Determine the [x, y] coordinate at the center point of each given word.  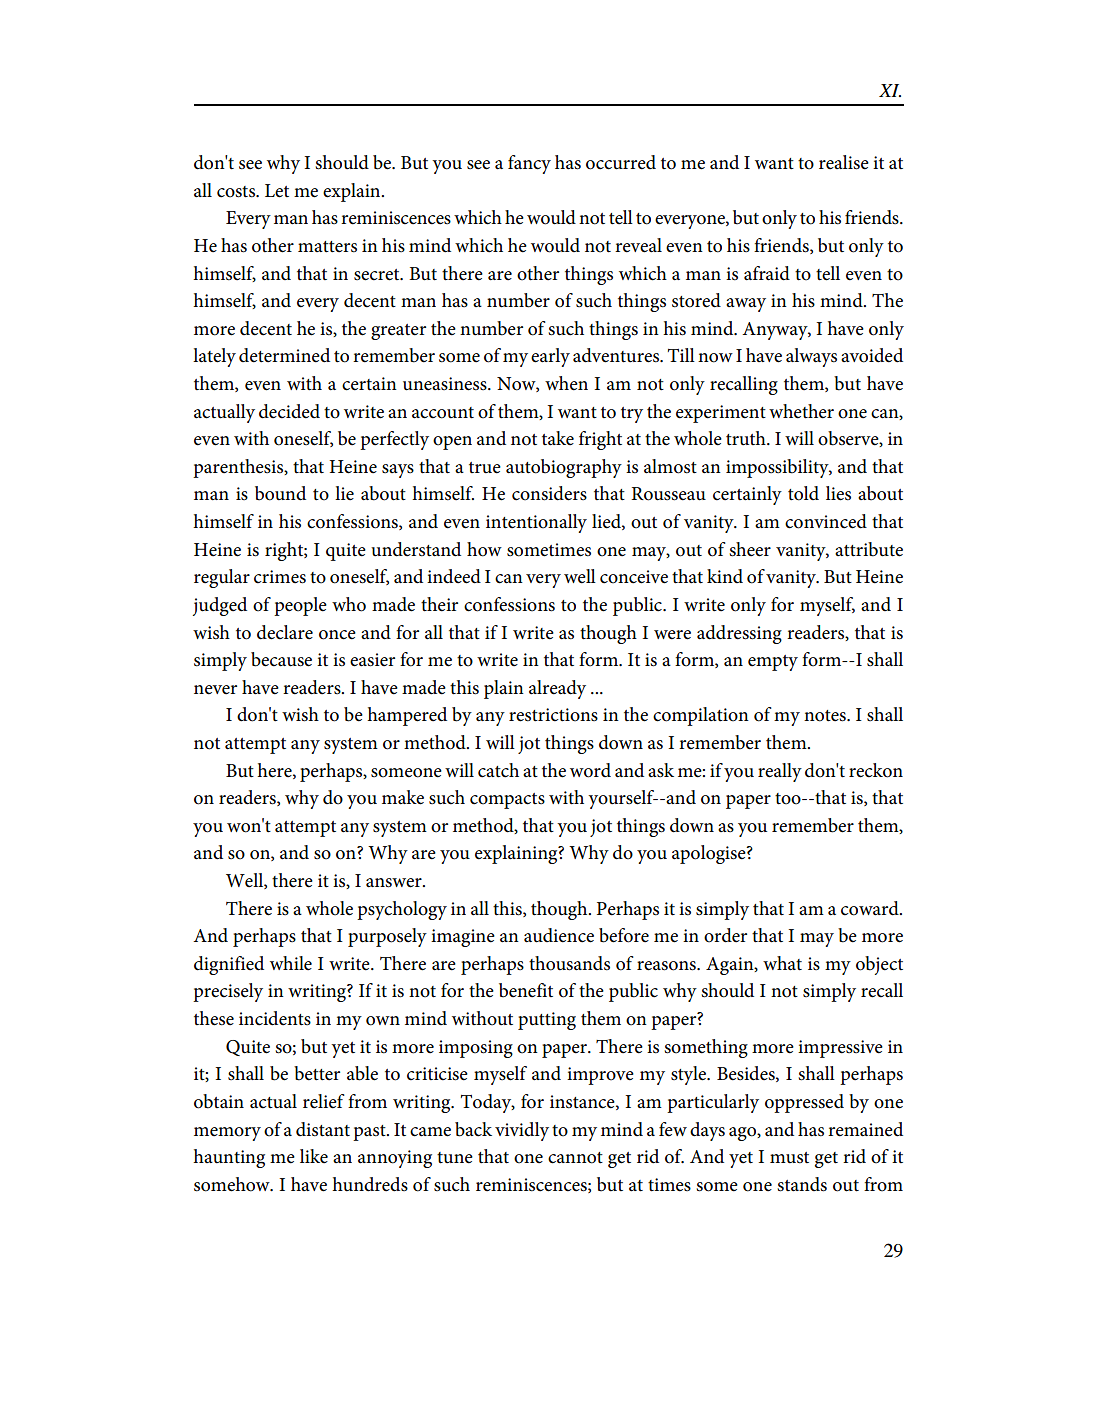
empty [773, 663]
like [314, 1156]
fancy [529, 164]
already [557, 689]
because [281, 659]
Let [277, 191]
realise [844, 162]
